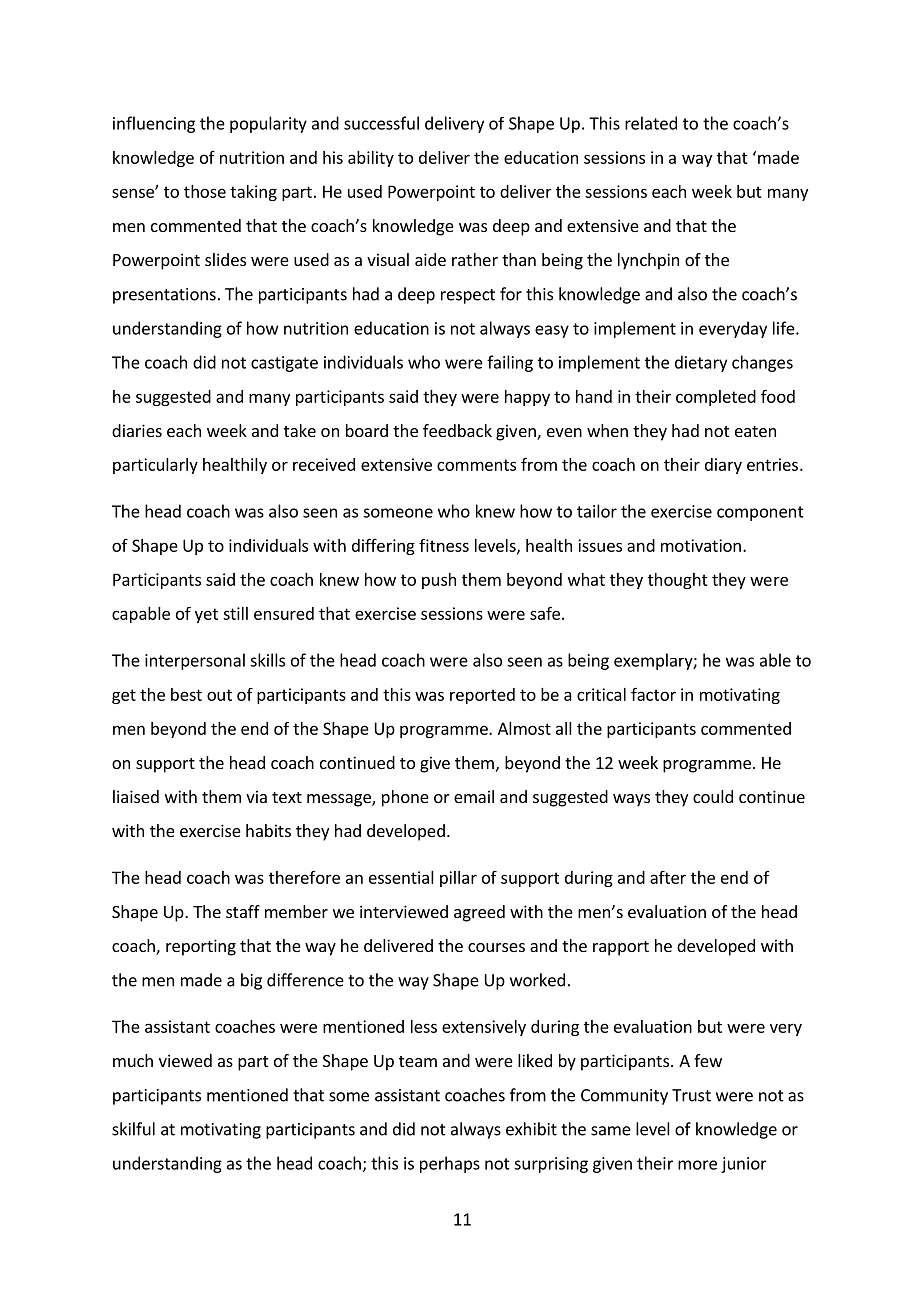 The height and width of the screenshot is (1308, 924). I want to click on diary, so click(723, 466).
